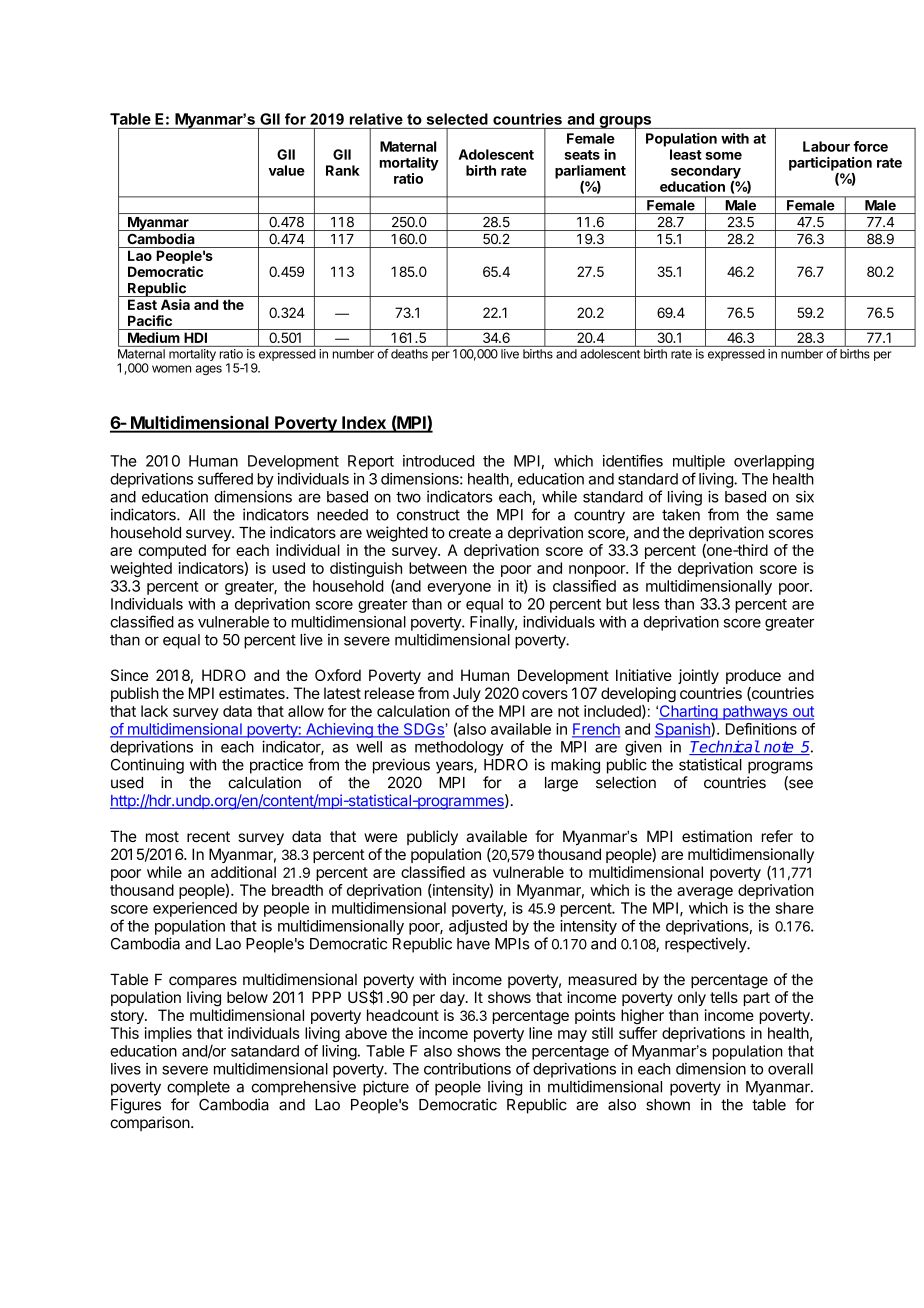 Image resolution: width=924 pixels, height=1308 pixels. I want to click on selected, so click(457, 119).
